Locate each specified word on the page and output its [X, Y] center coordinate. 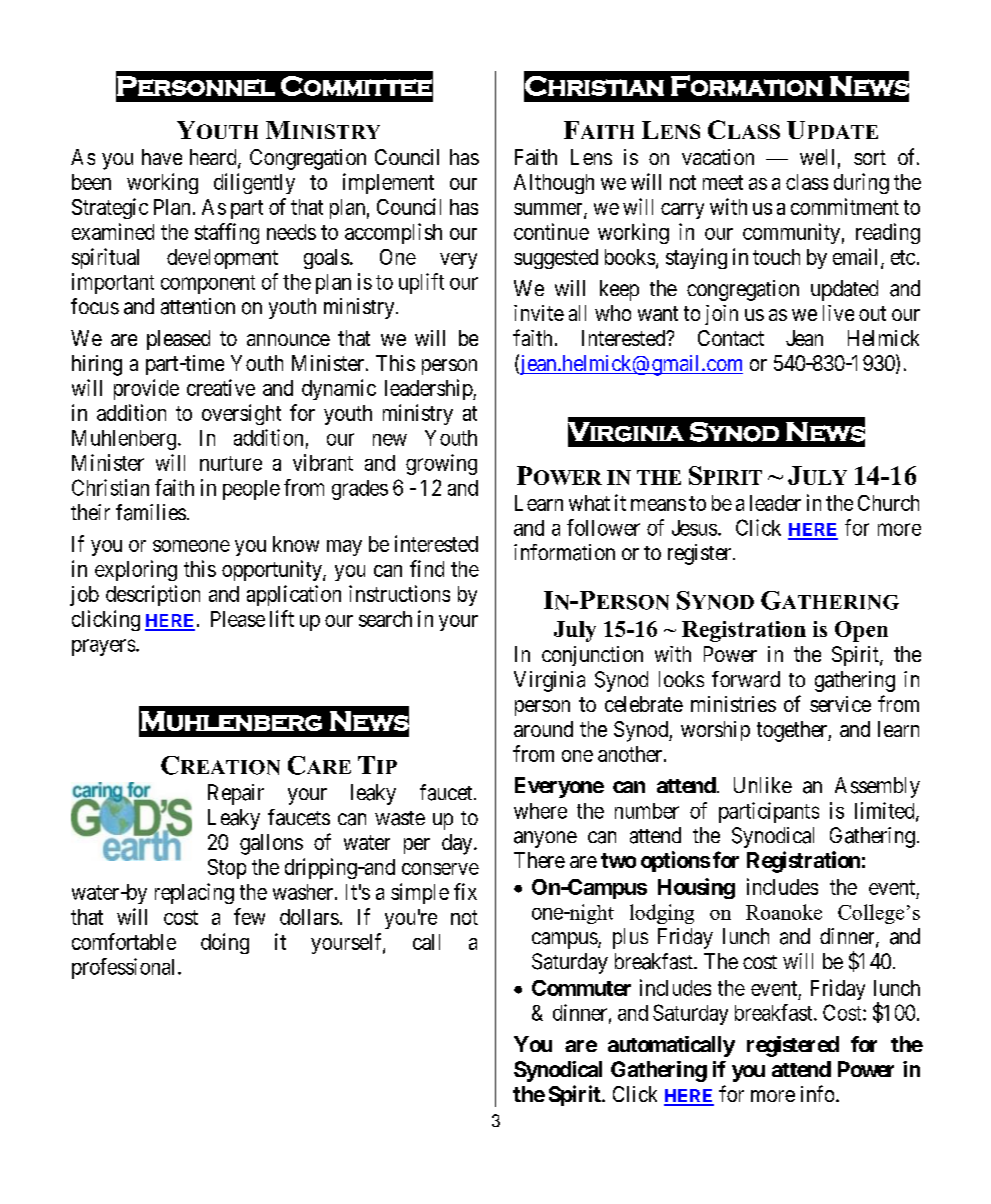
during [861, 183]
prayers [103, 647]
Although [554, 184]
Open [861, 631]
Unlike [763, 785]
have [162, 157]
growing [441, 464]
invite [539, 313]
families [151, 512]
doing [225, 943]
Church [888, 503]
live [838, 313]
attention [198, 306]
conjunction [592, 656]
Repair [236, 794]
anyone [545, 839]
